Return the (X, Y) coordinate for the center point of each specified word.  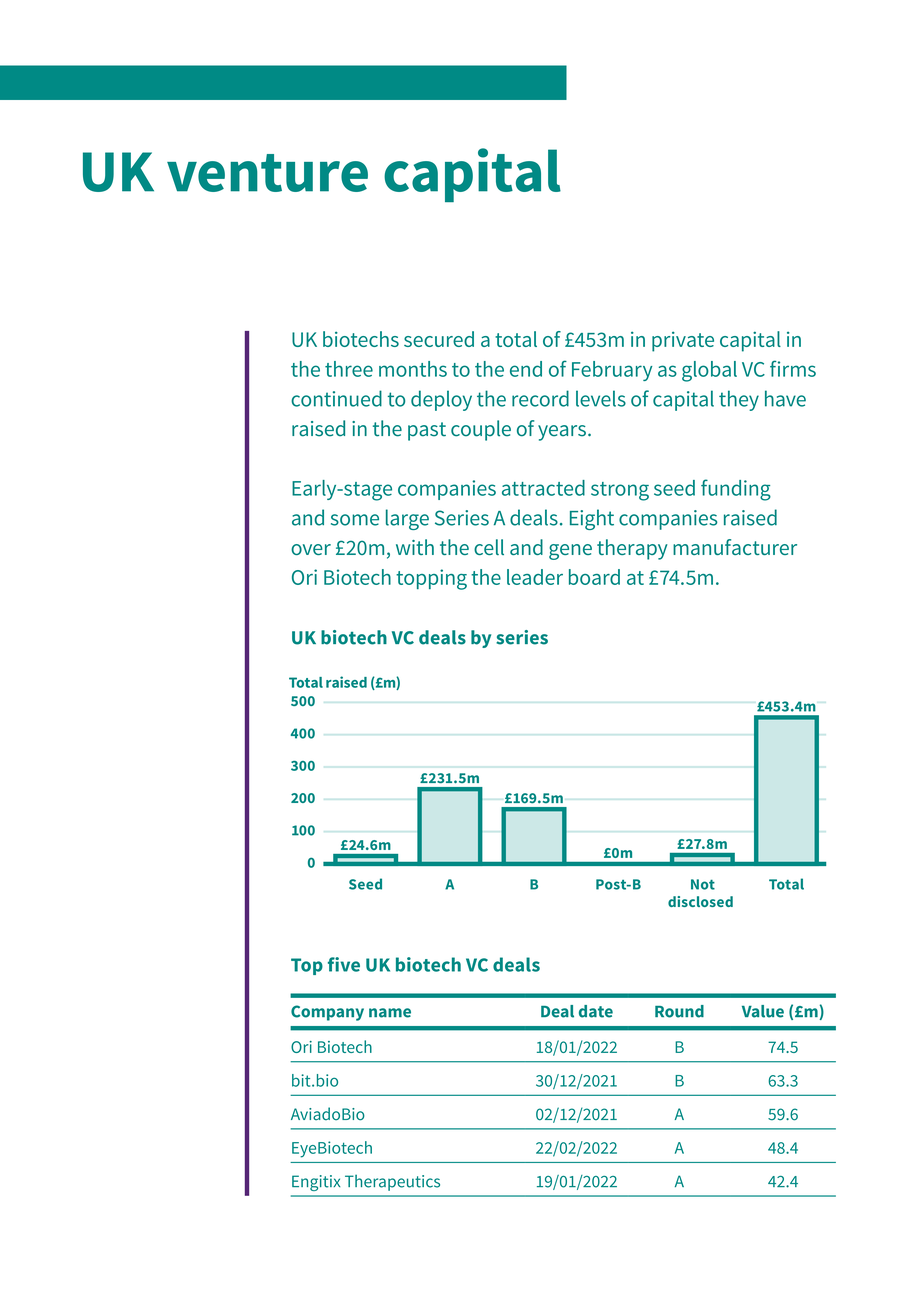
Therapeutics (392, 1183)
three (349, 369)
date (596, 1011)
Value (763, 1011)
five (344, 964)
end (526, 369)
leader (535, 577)
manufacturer (735, 547)
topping (431, 579)
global (709, 371)
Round (679, 1011)
